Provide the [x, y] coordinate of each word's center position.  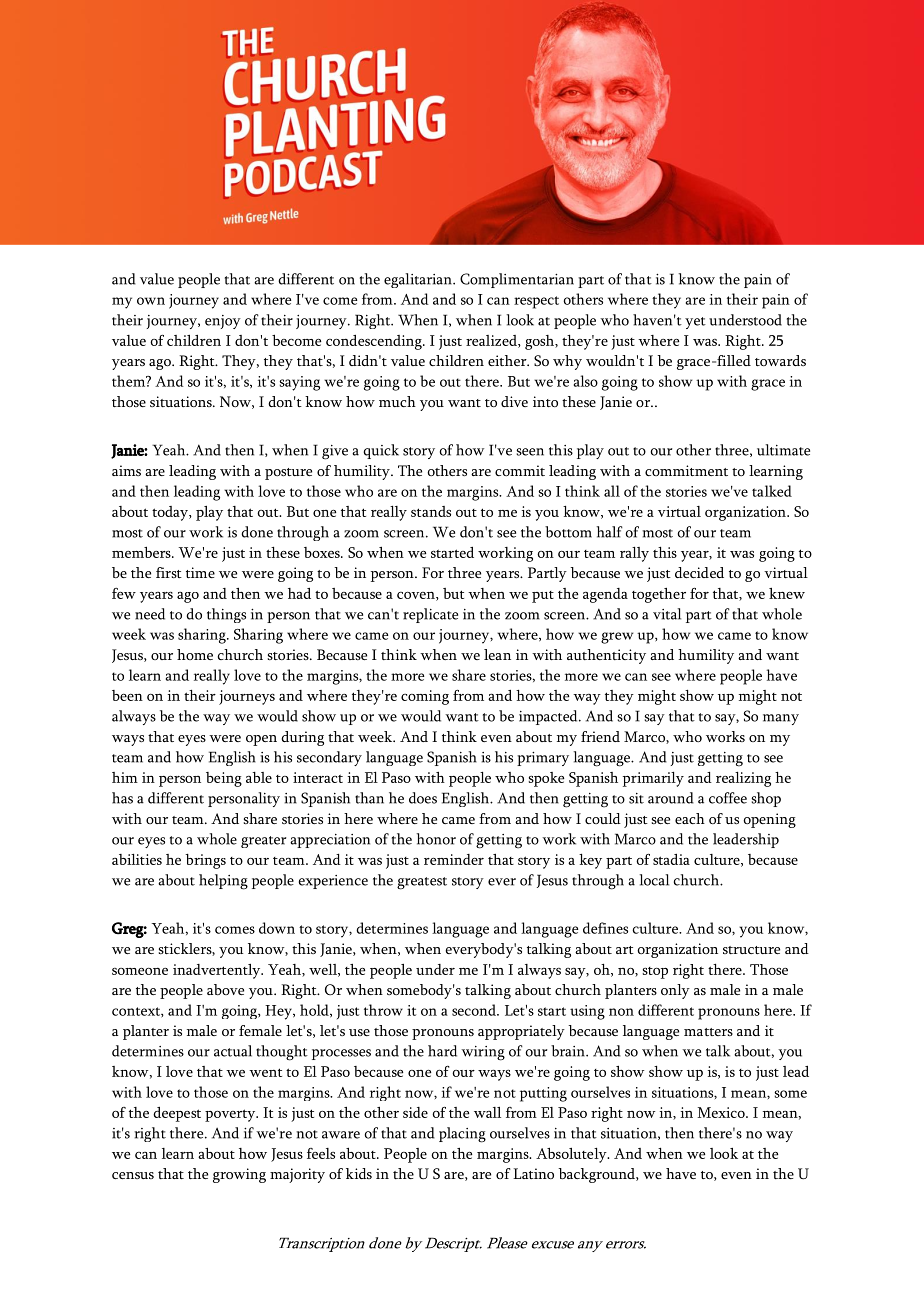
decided [699, 572]
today [171, 513]
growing [239, 1175]
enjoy [223, 322]
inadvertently [218, 971]
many [781, 719]
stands [431, 511]
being [224, 779]
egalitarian [419, 280]
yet [695, 323]
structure [751, 950]
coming [425, 697]
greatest [422, 883]
